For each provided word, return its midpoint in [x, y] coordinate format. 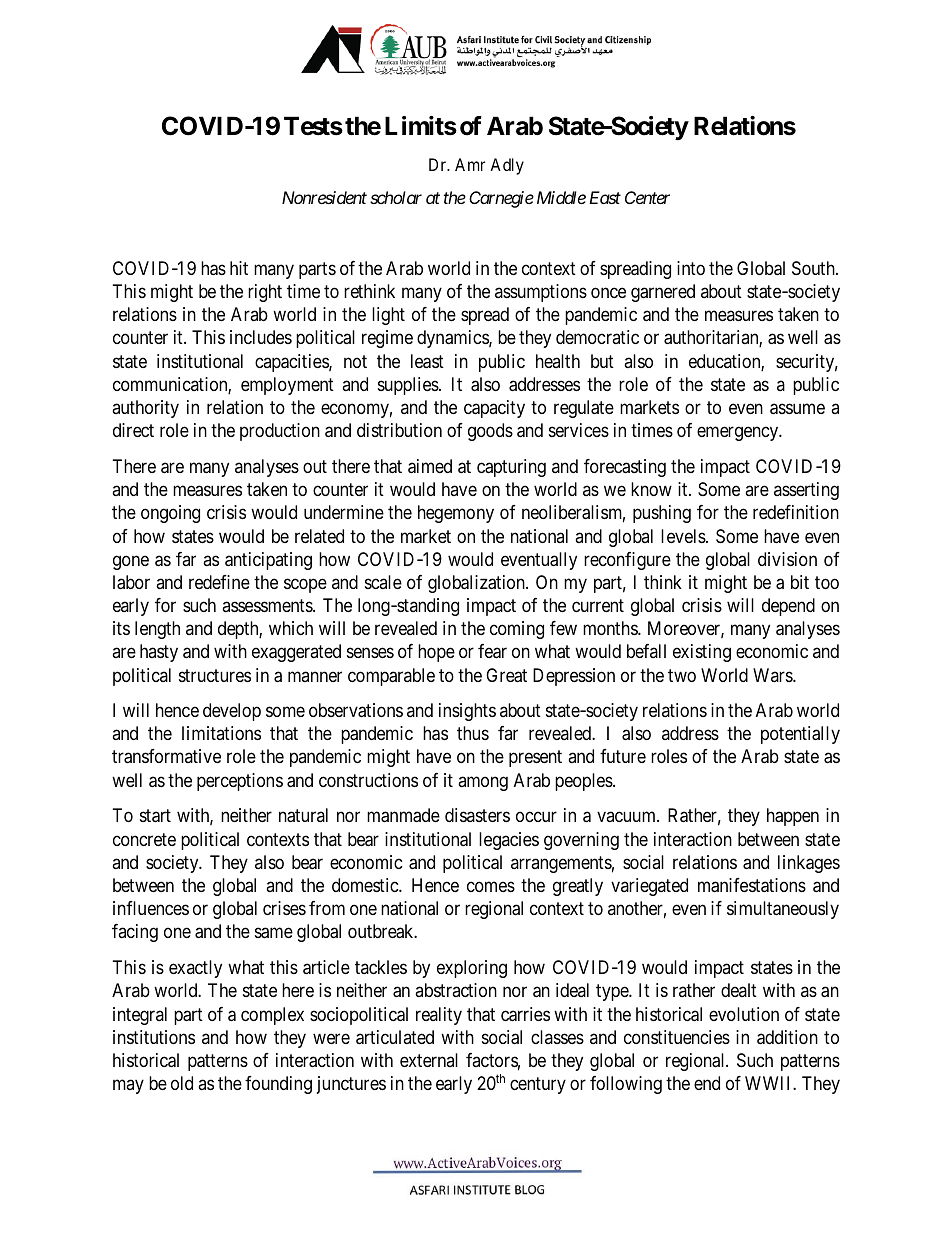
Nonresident [324, 197]
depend [788, 607]
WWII [769, 1083]
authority [145, 409]
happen [793, 817]
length [157, 630]
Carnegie [501, 199]
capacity [494, 409]
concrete [144, 839]
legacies [509, 841]
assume [797, 409]
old [182, 1083]
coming [517, 630]
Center [647, 197]
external [429, 1060]
